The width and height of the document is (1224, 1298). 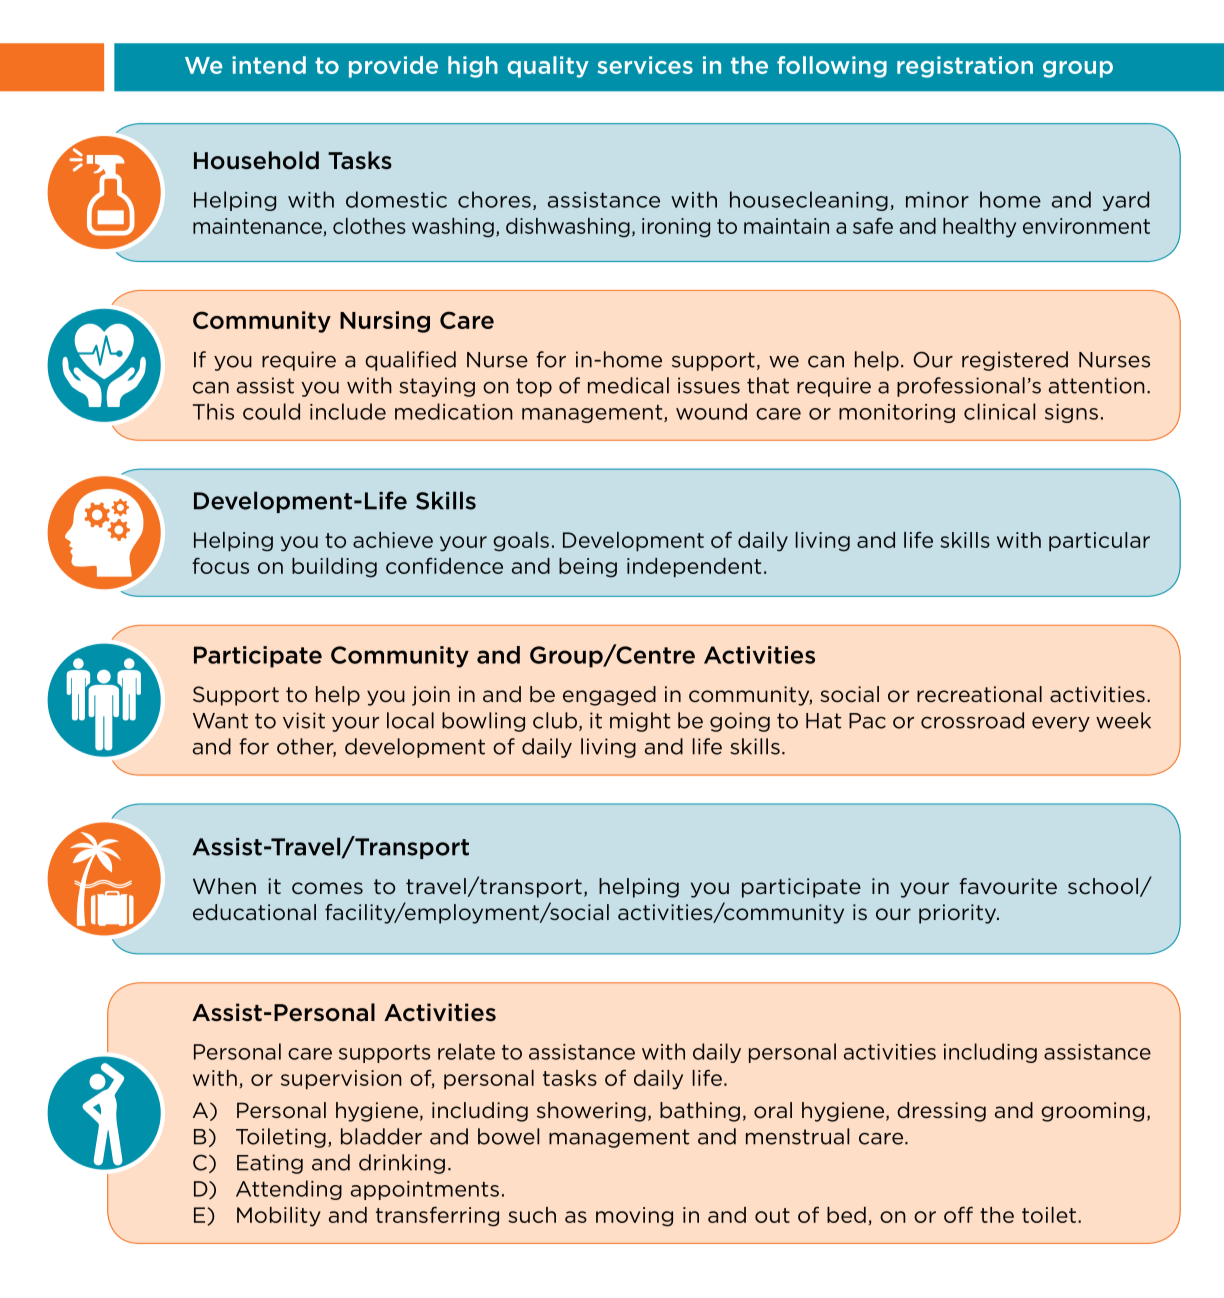 What do you see at coordinates (709, 385) in the document?
I see `issues` at bounding box center [709, 385].
